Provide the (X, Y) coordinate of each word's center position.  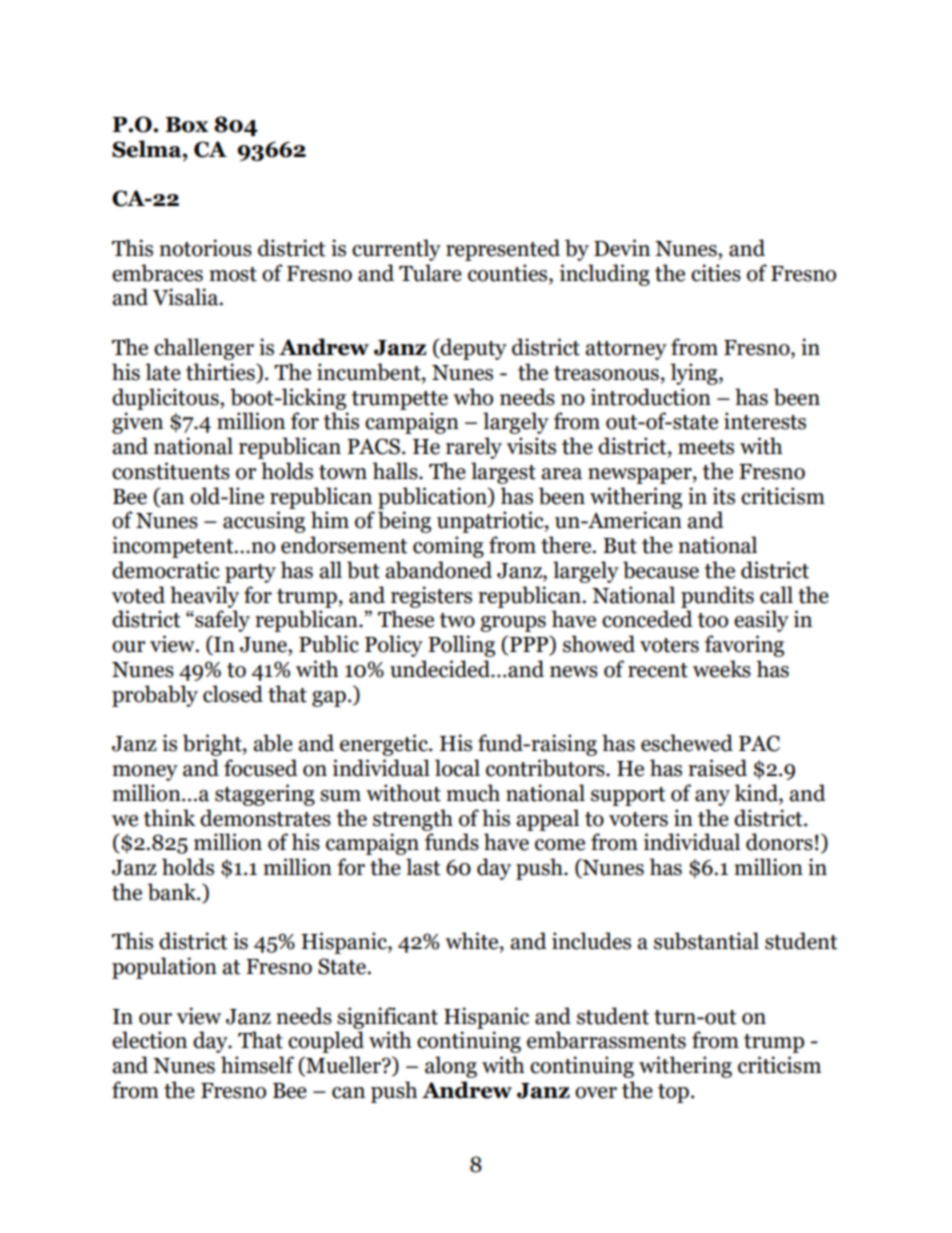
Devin (622, 248)
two (457, 620)
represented (503, 250)
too (713, 620)
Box (186, 125)
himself (257, 1065)
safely (221, 621)
